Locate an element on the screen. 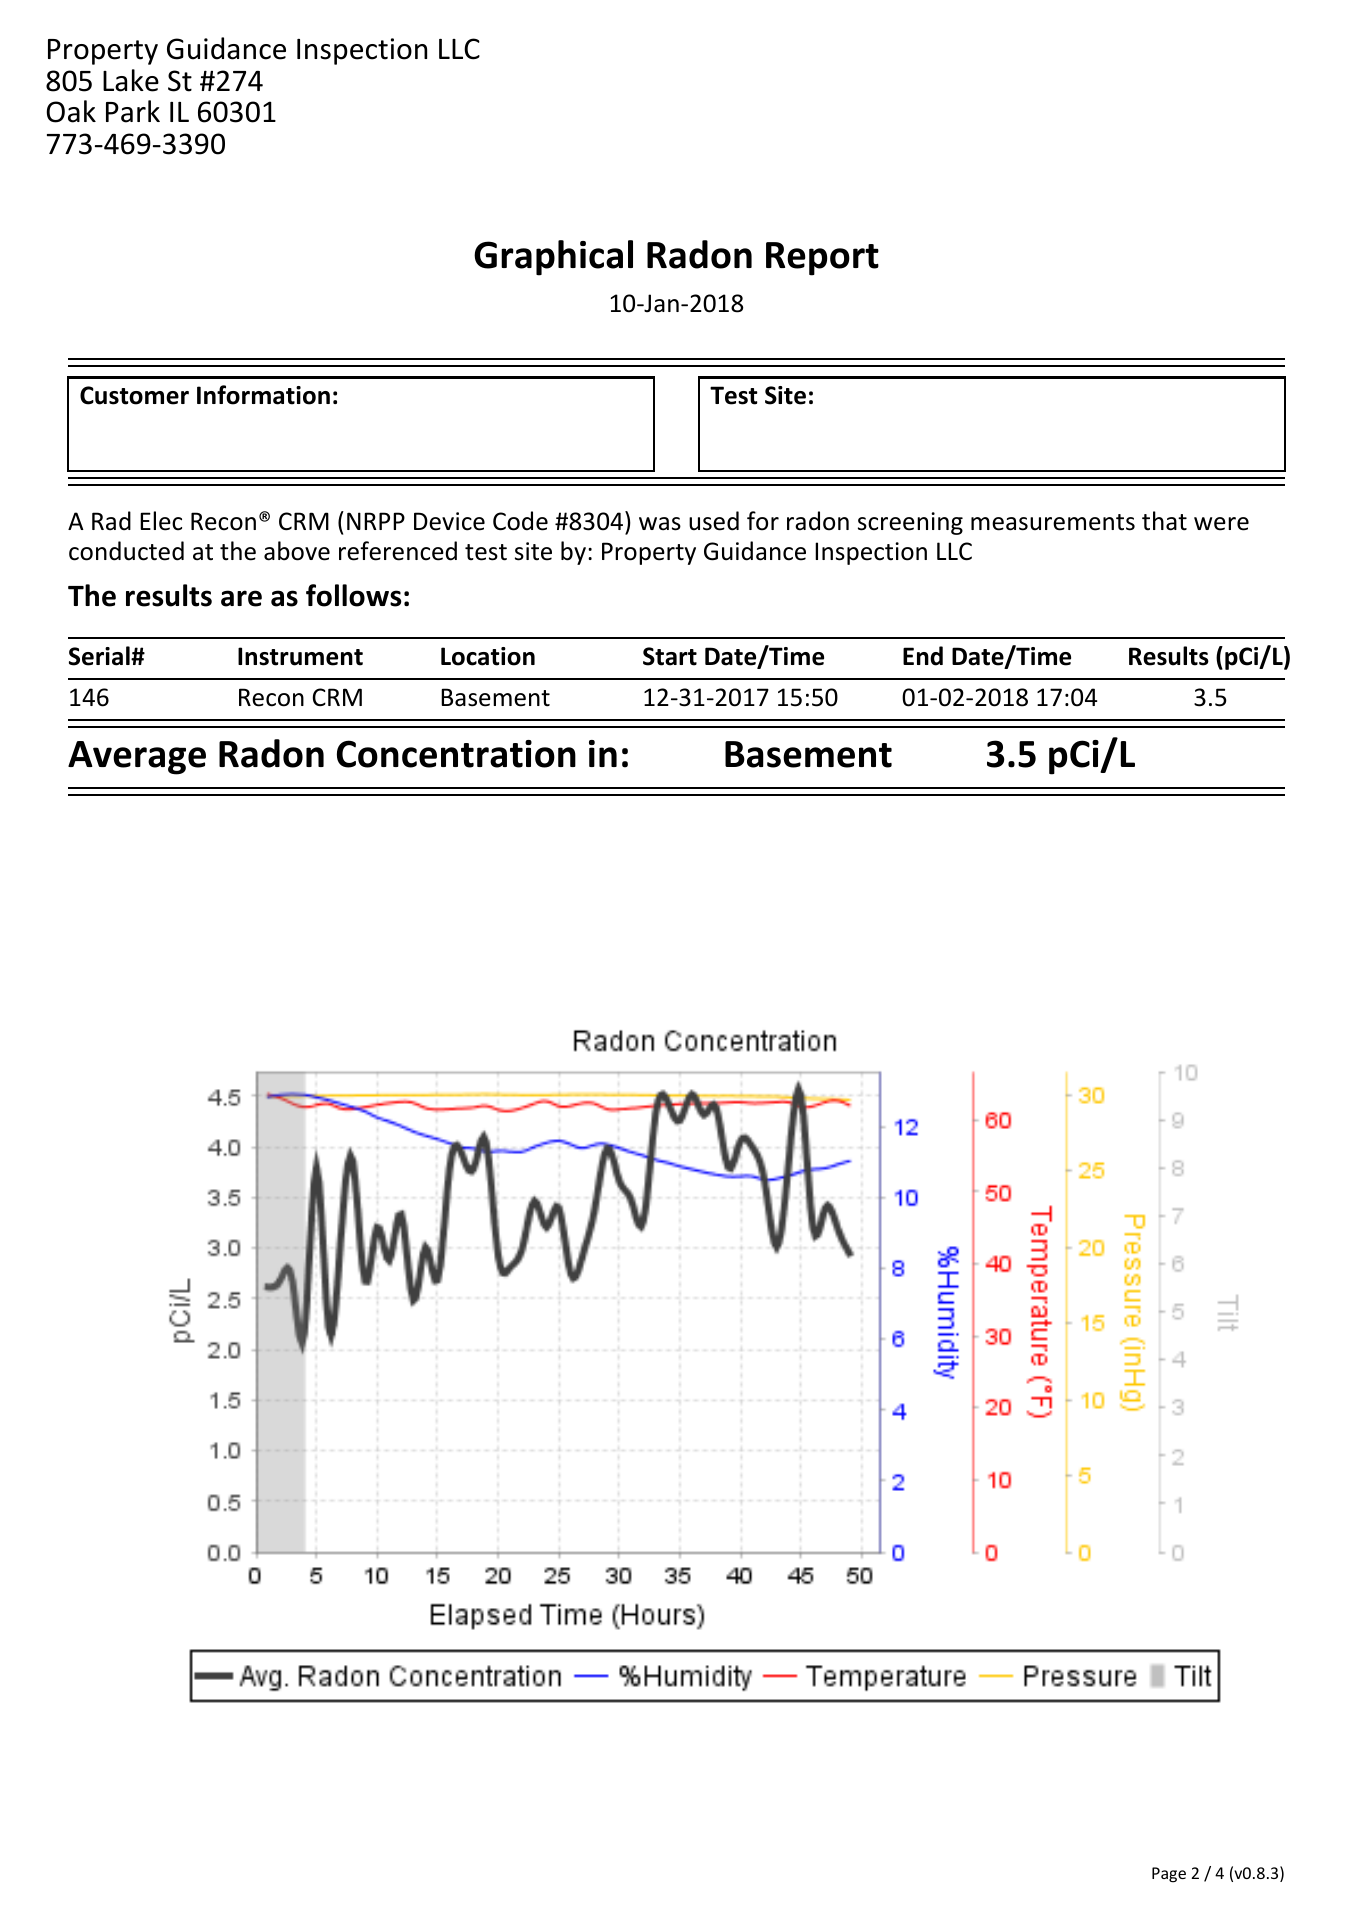 Image resolution: width=1353 pixels, height=1914 pixels. Page is located at coordinates (1169, 1875).
